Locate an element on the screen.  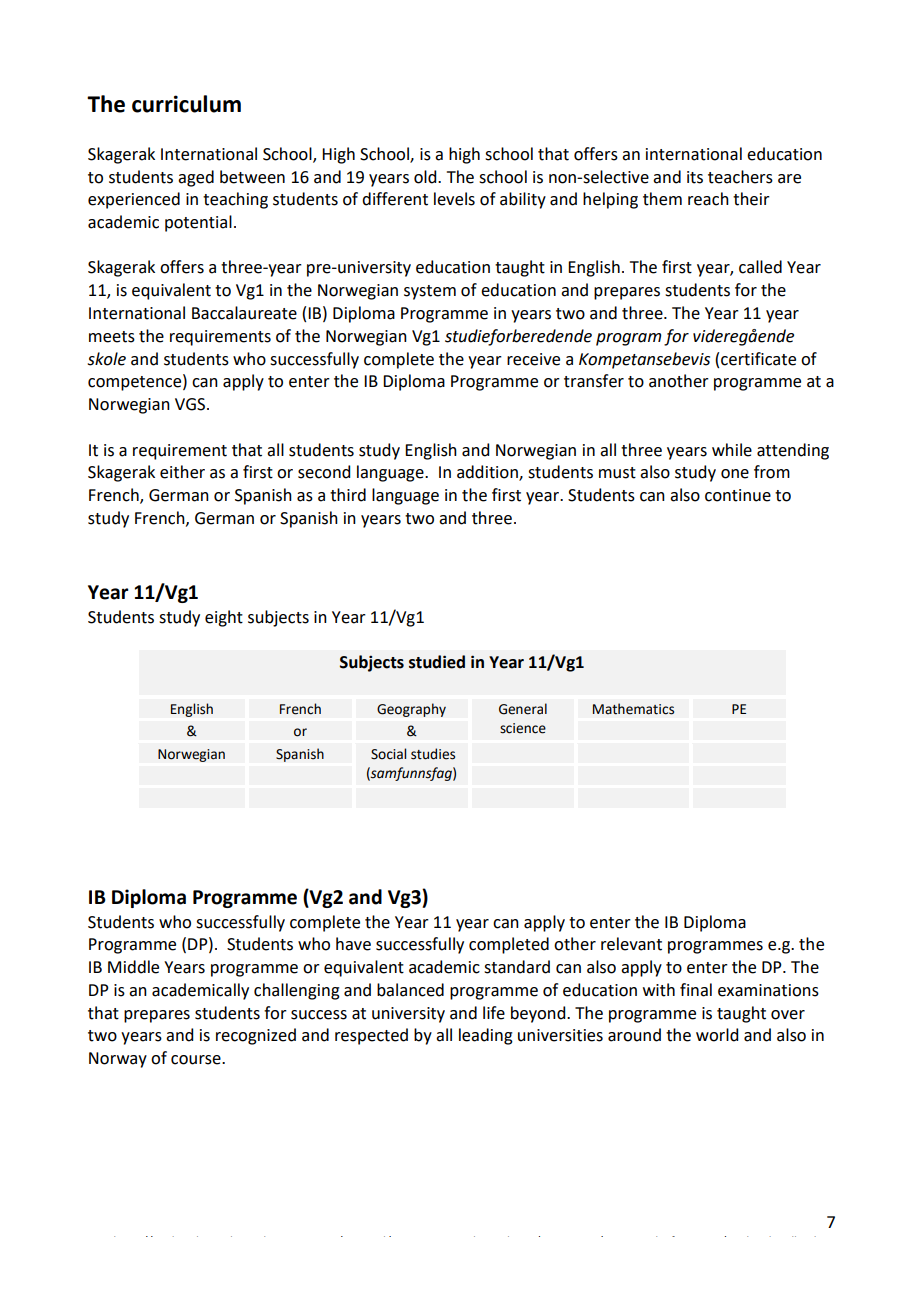
curriculum is located at coordinates (186, 104).
